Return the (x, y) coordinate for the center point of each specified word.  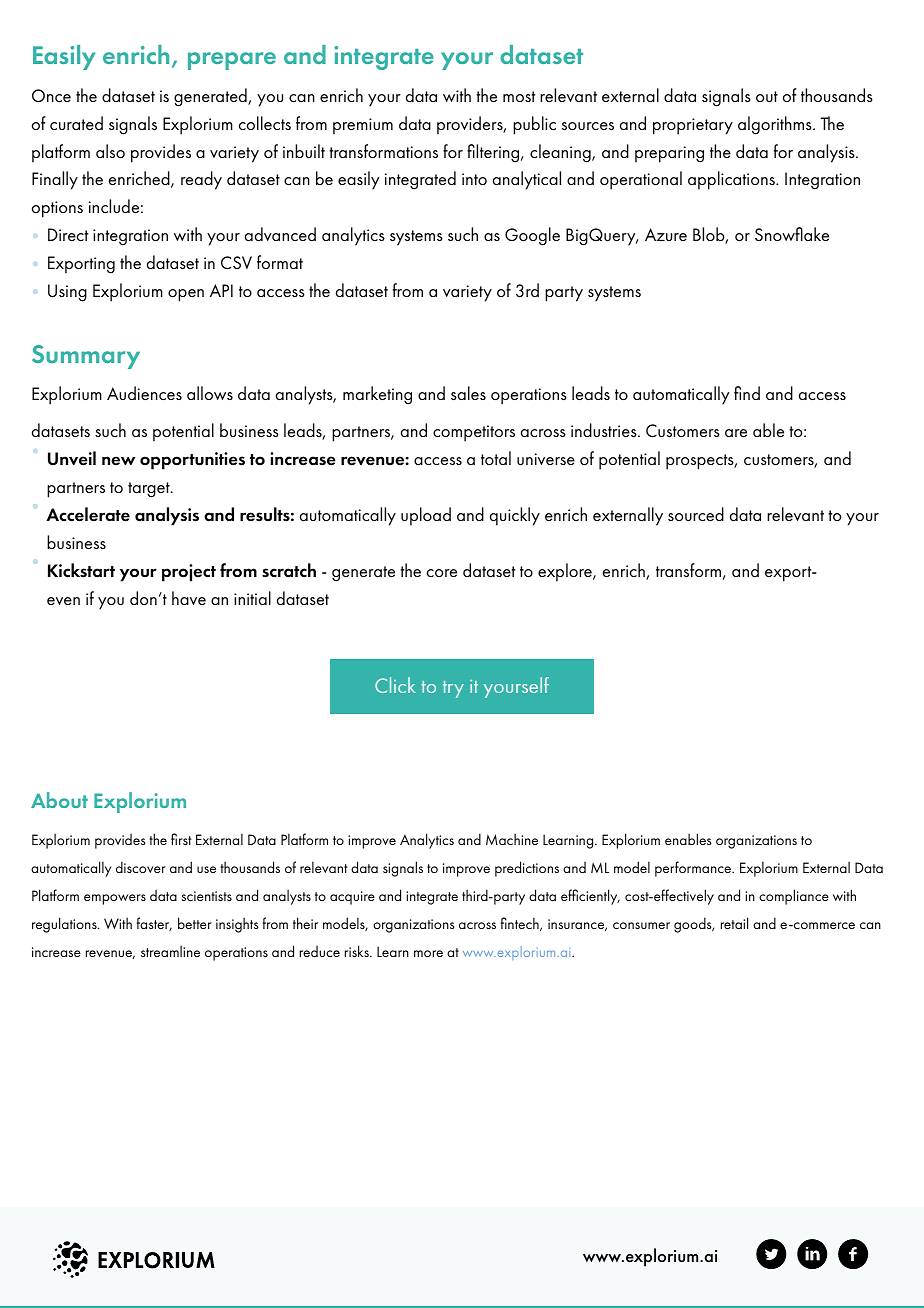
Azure (666, 234)
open (186, 295)
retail (734, 923)
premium (363, 126)
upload (426, 516)
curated (76, 123)
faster (154, 924)
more (428, 953)
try (453, 689)
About (59, 800)
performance (694, 869)
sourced (696, 514)
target (150, 490)
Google (532, 236)
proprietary (693, 126)
